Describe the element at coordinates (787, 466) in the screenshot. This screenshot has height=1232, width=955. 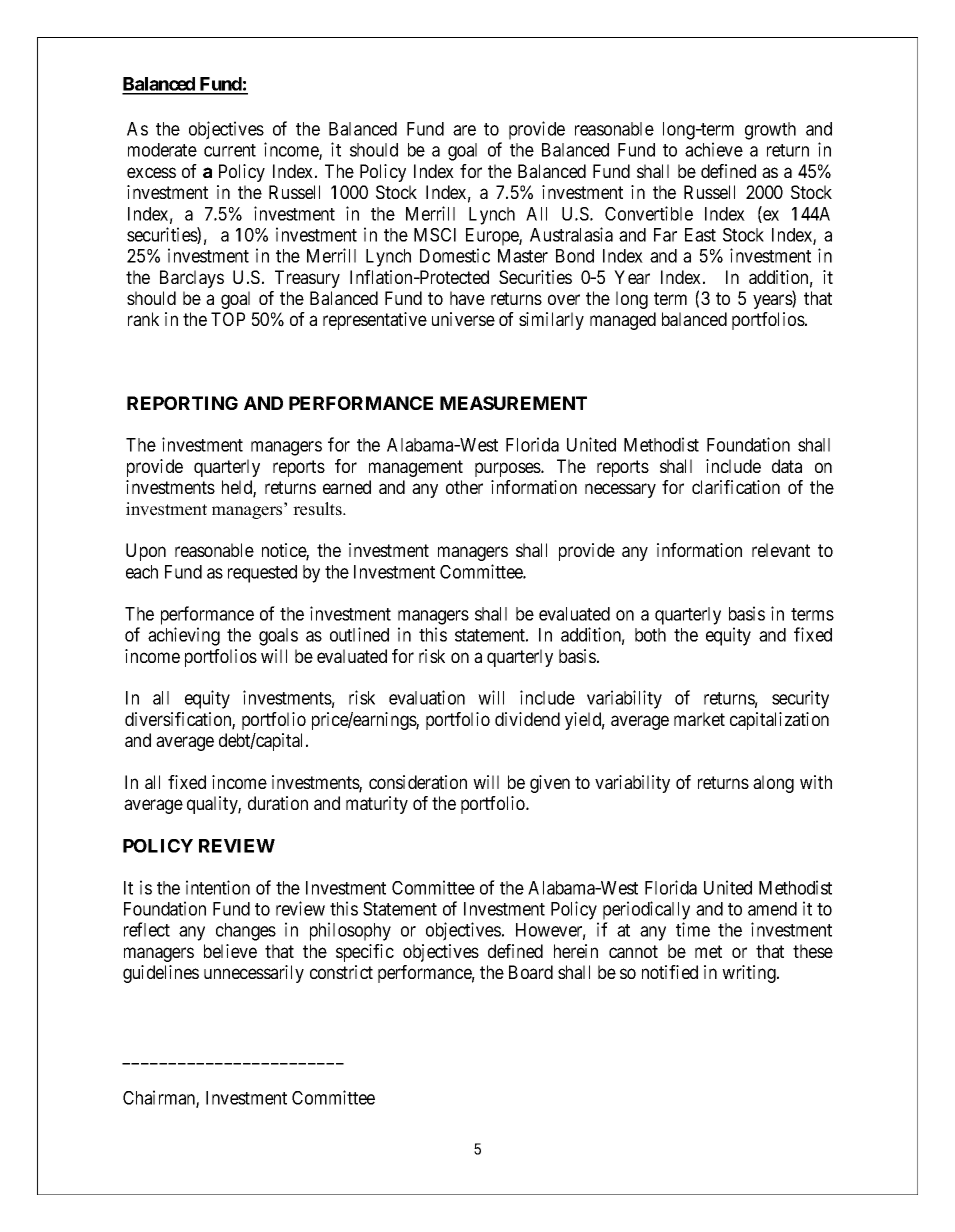
I see `data` at that location.
